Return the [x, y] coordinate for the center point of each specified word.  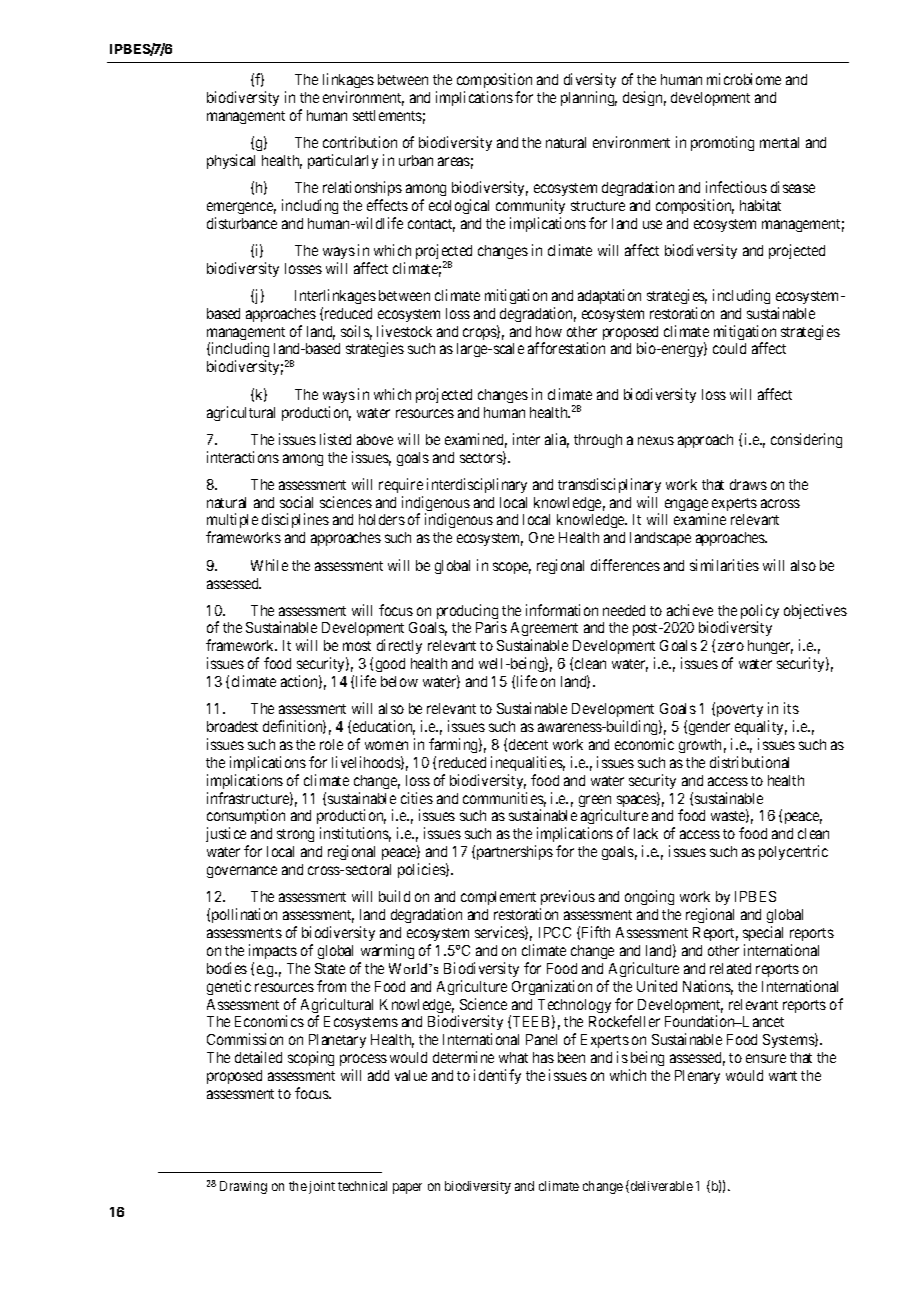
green [595, 802]
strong [295, 835]
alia [557, 440]
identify [497, 1076]
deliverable [660, 1186]
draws [748, 484]
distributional [749, 762]
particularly [343, 161]
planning [589, 98]
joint [322, 1187]
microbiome [744, 79]
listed [335, 439]
